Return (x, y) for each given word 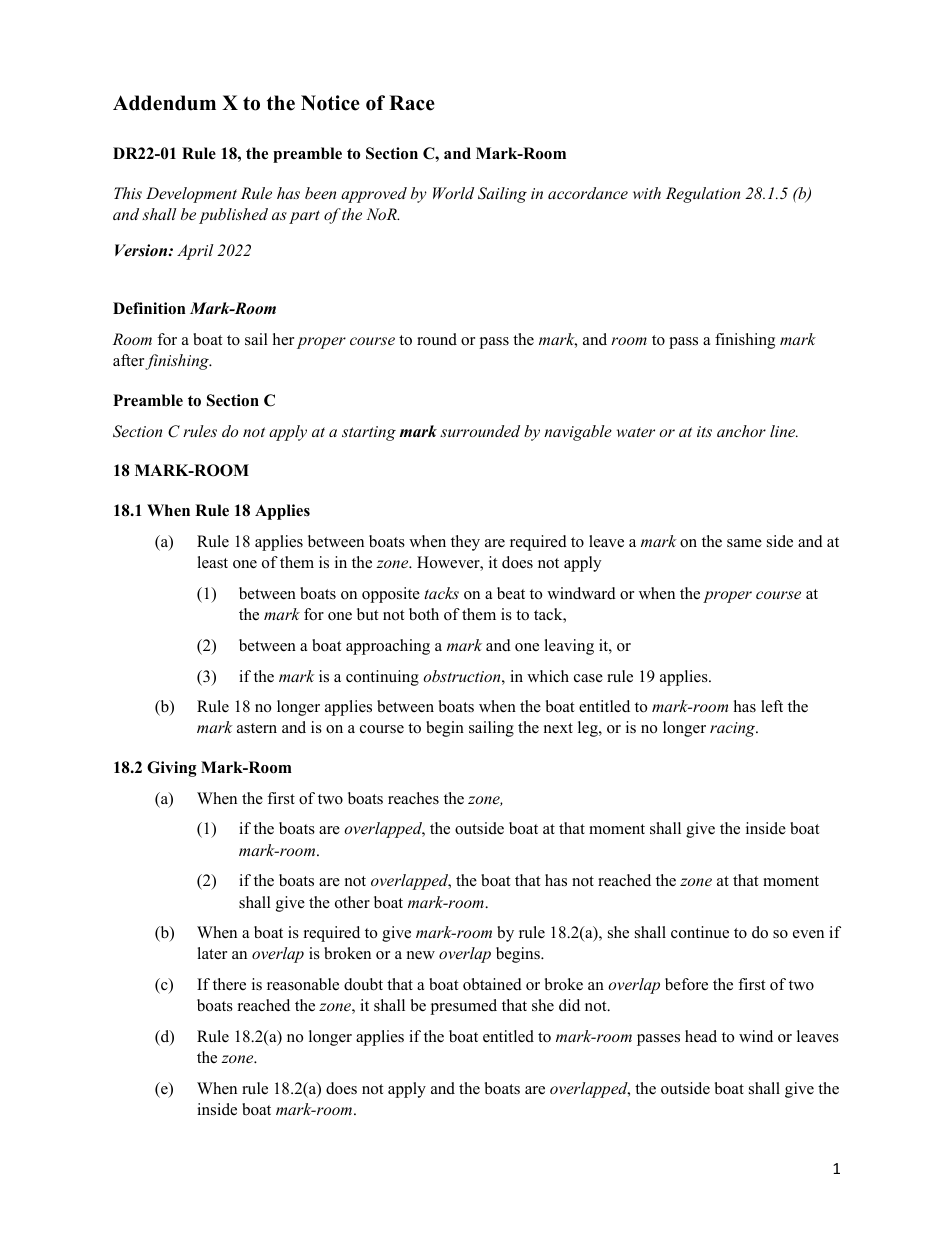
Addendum (164, 103)
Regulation (703, 195)
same (744, 543)
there (229, 984)
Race (412, 103)
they (465, 543)
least (212, 562)
